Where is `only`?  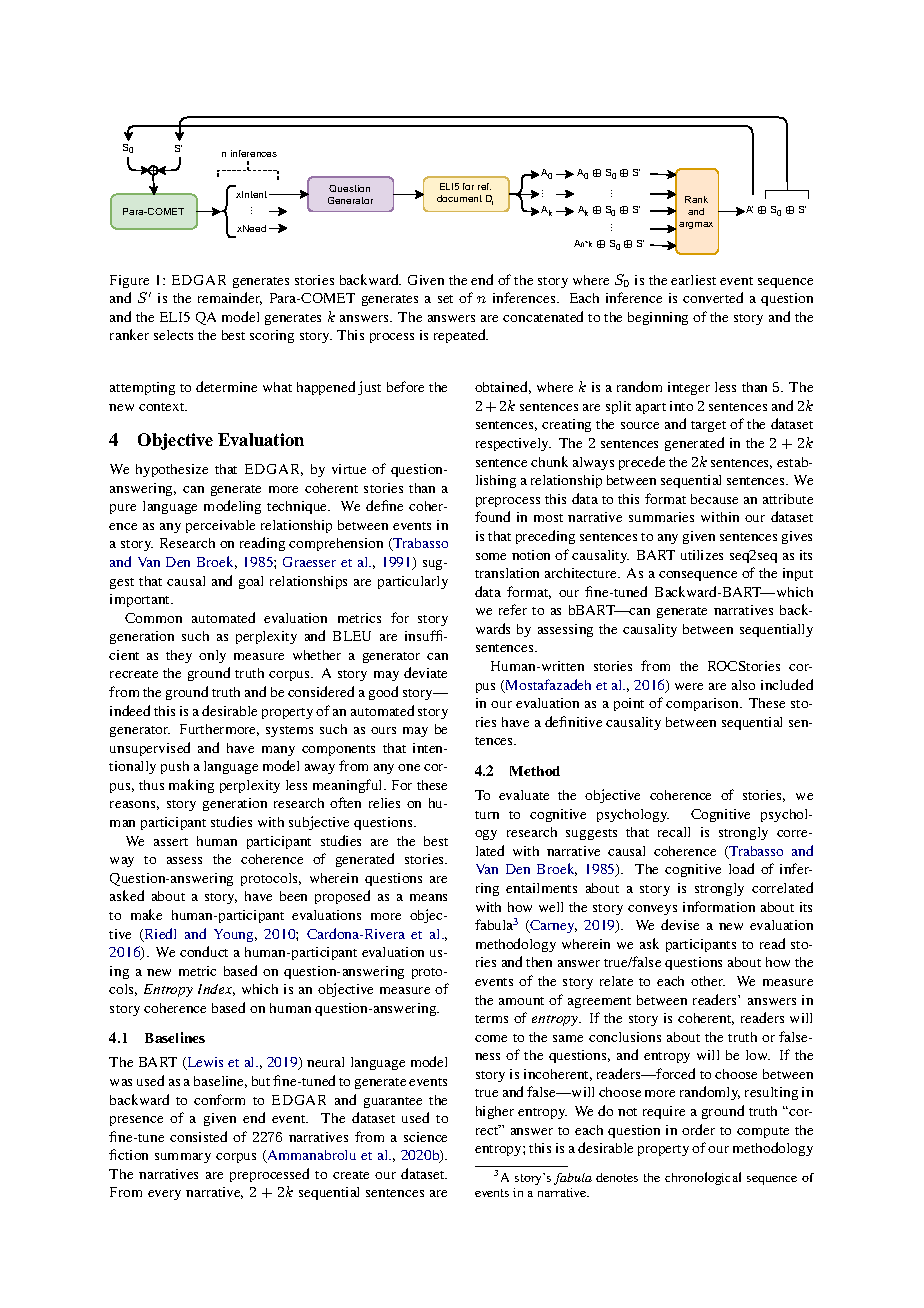
only is located at coordinates (212, 656).
